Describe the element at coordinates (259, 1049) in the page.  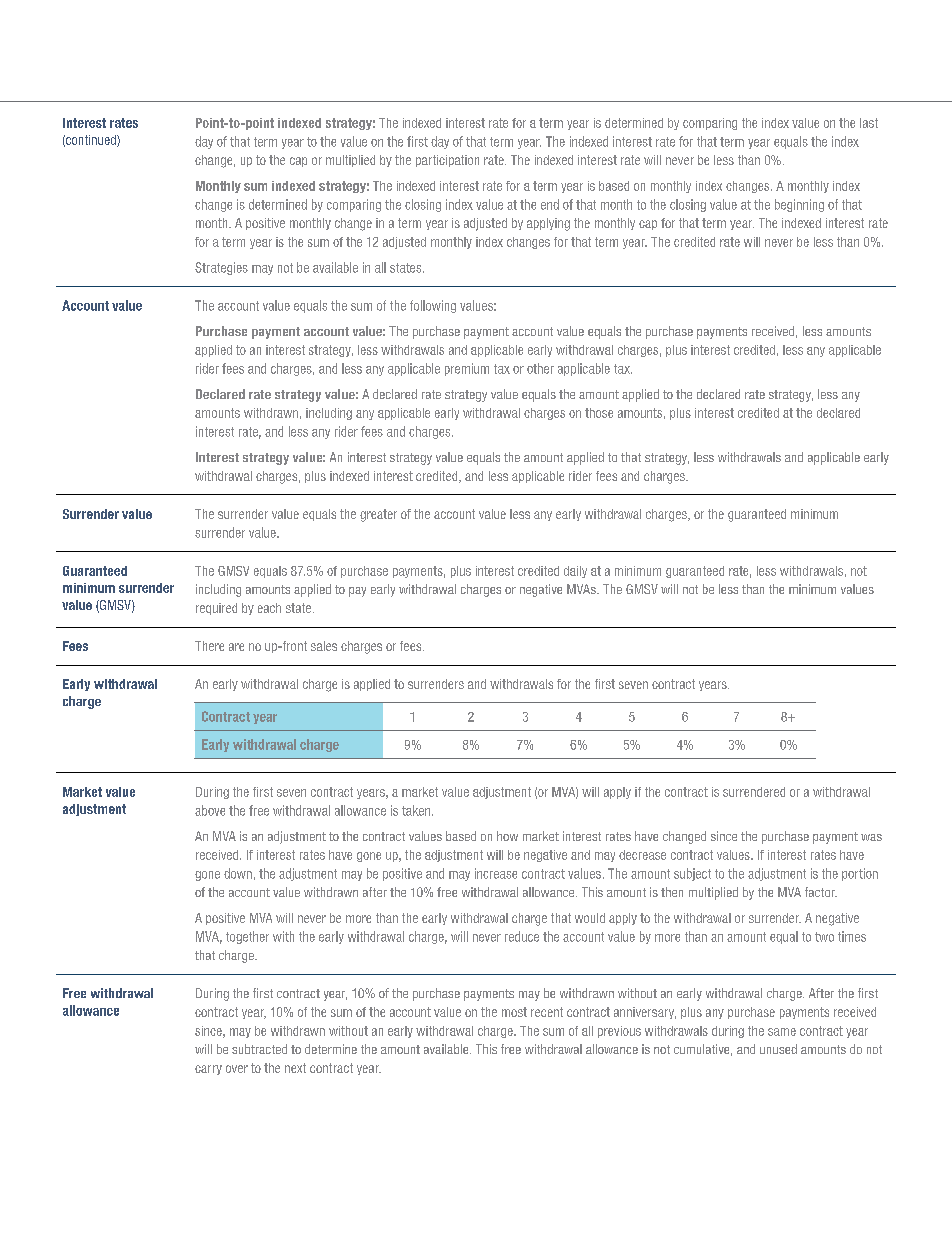
I see `subtracted` at that location.
